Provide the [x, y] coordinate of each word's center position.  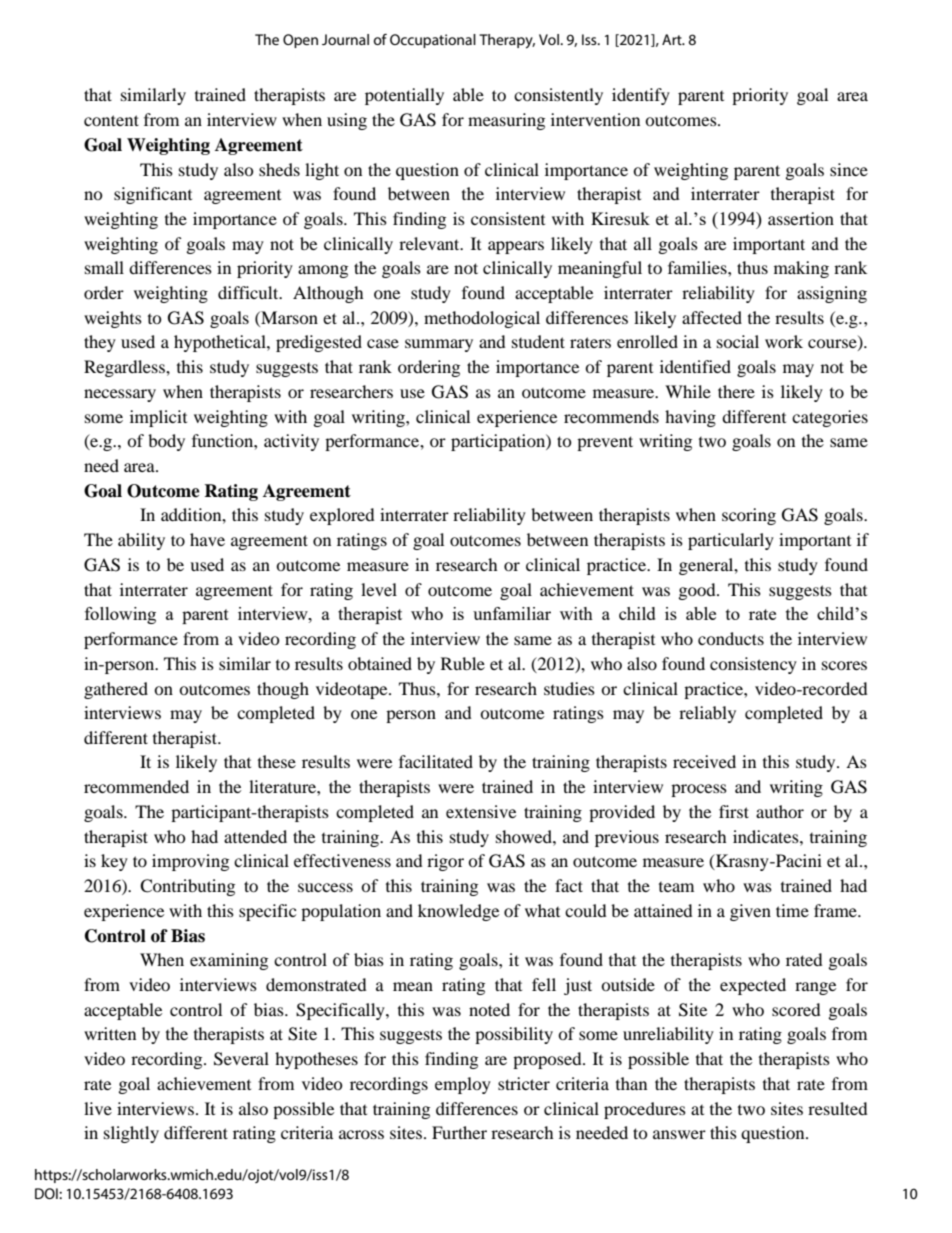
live [98, 1108]
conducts [731, 638]
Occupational [433, 41]
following [120, 615]
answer [679, 1134]
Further [459, 1132]
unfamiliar [512, 613]
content [111, 120]
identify [641, 96]
